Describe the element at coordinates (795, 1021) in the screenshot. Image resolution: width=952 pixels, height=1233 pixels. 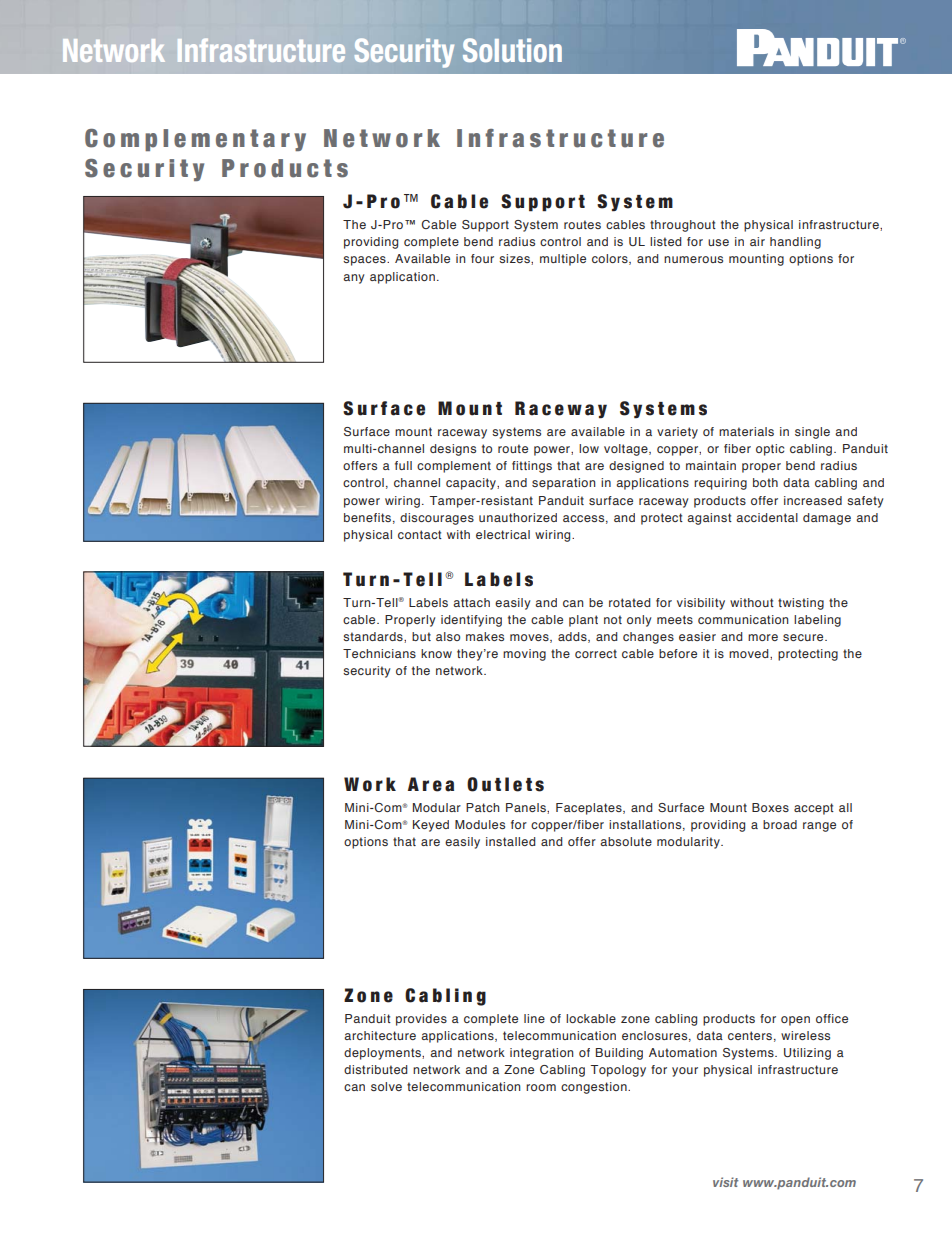
I see `open` at that location.
